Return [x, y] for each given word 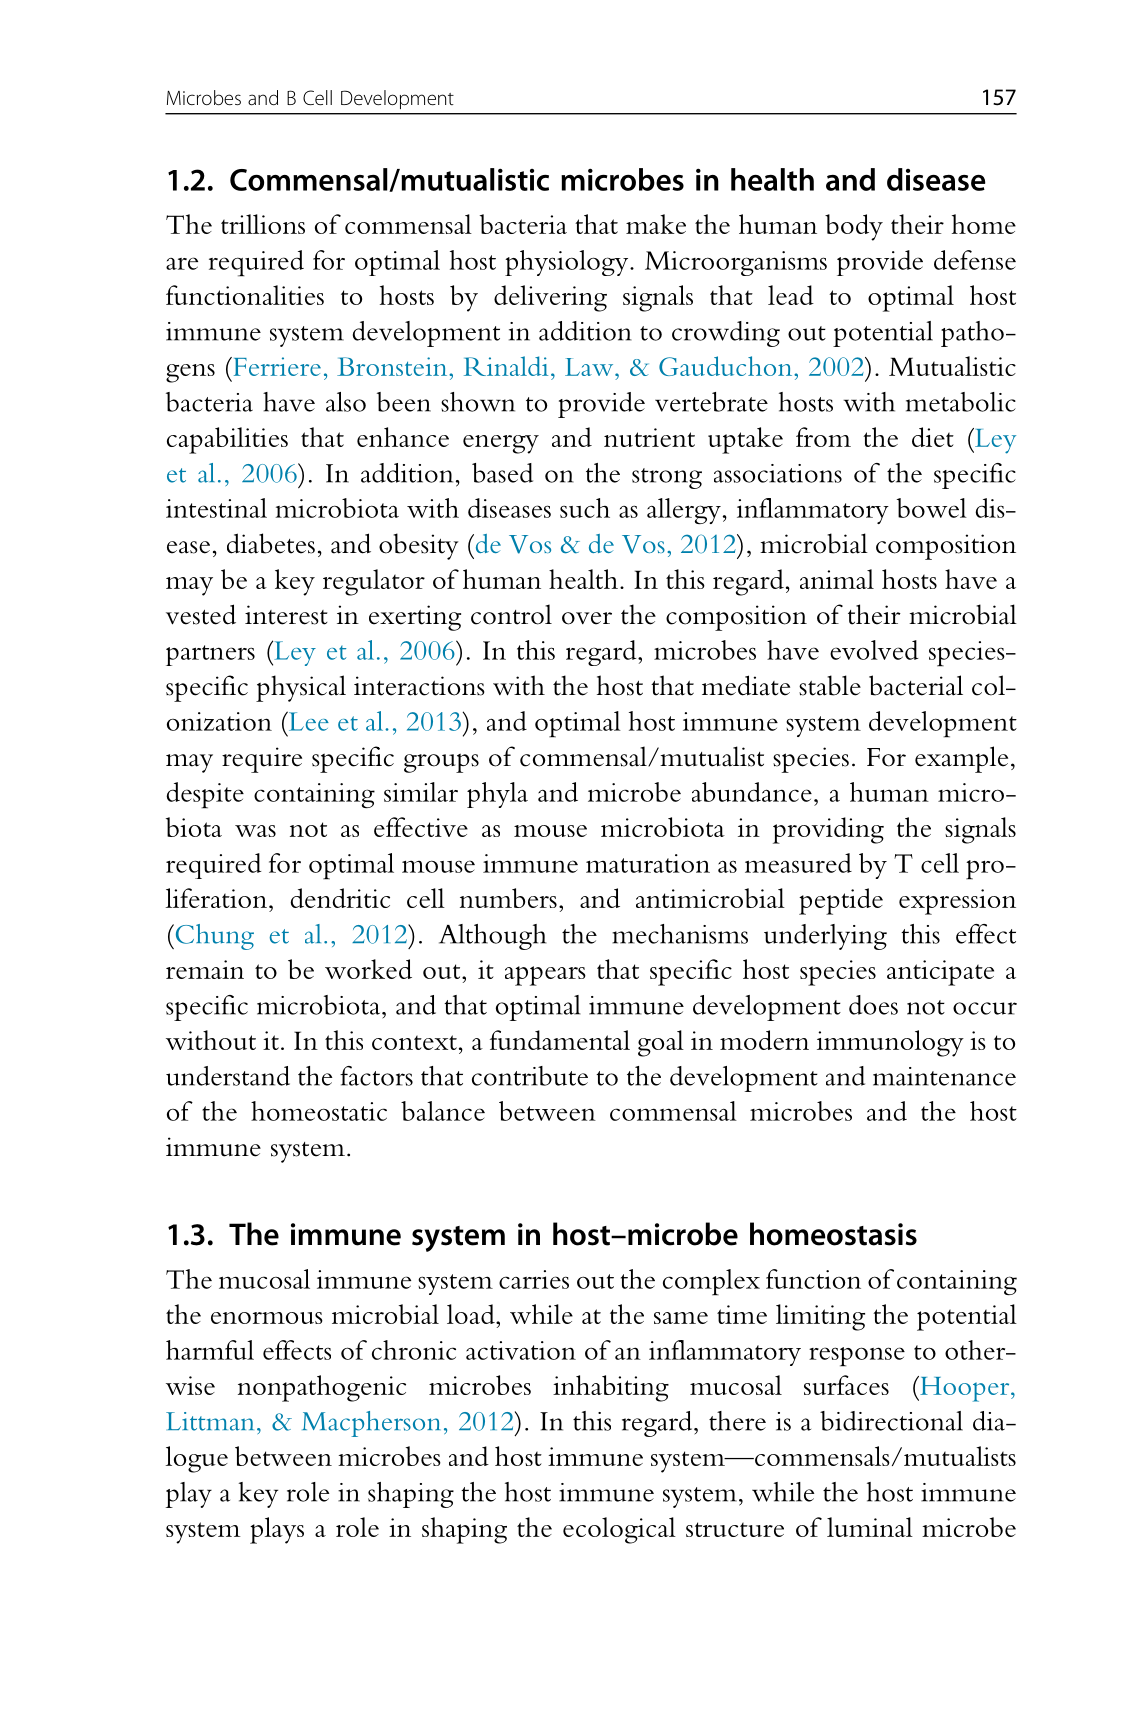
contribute [530, 1076]
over [587, 618]
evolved [874, 650]
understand [228, 1076]
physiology [568, 263]
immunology [890, 1043]
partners [210, 655]
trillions [263, 224]
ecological [619, 1530]
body [854, 227]
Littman [210, 1421]
